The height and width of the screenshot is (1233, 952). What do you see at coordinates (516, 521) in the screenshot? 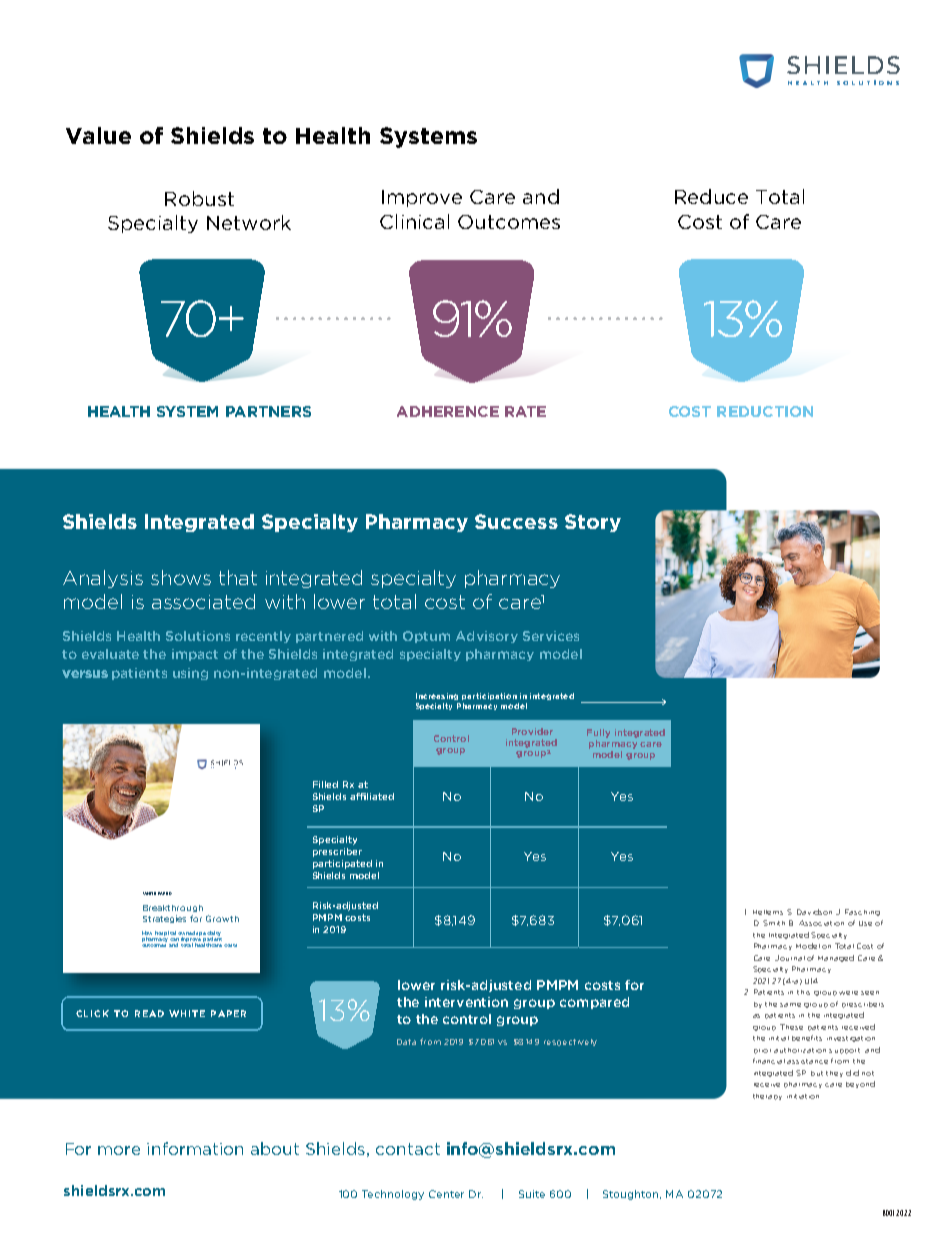
I see `Success` at bounding box center [516, 521].
